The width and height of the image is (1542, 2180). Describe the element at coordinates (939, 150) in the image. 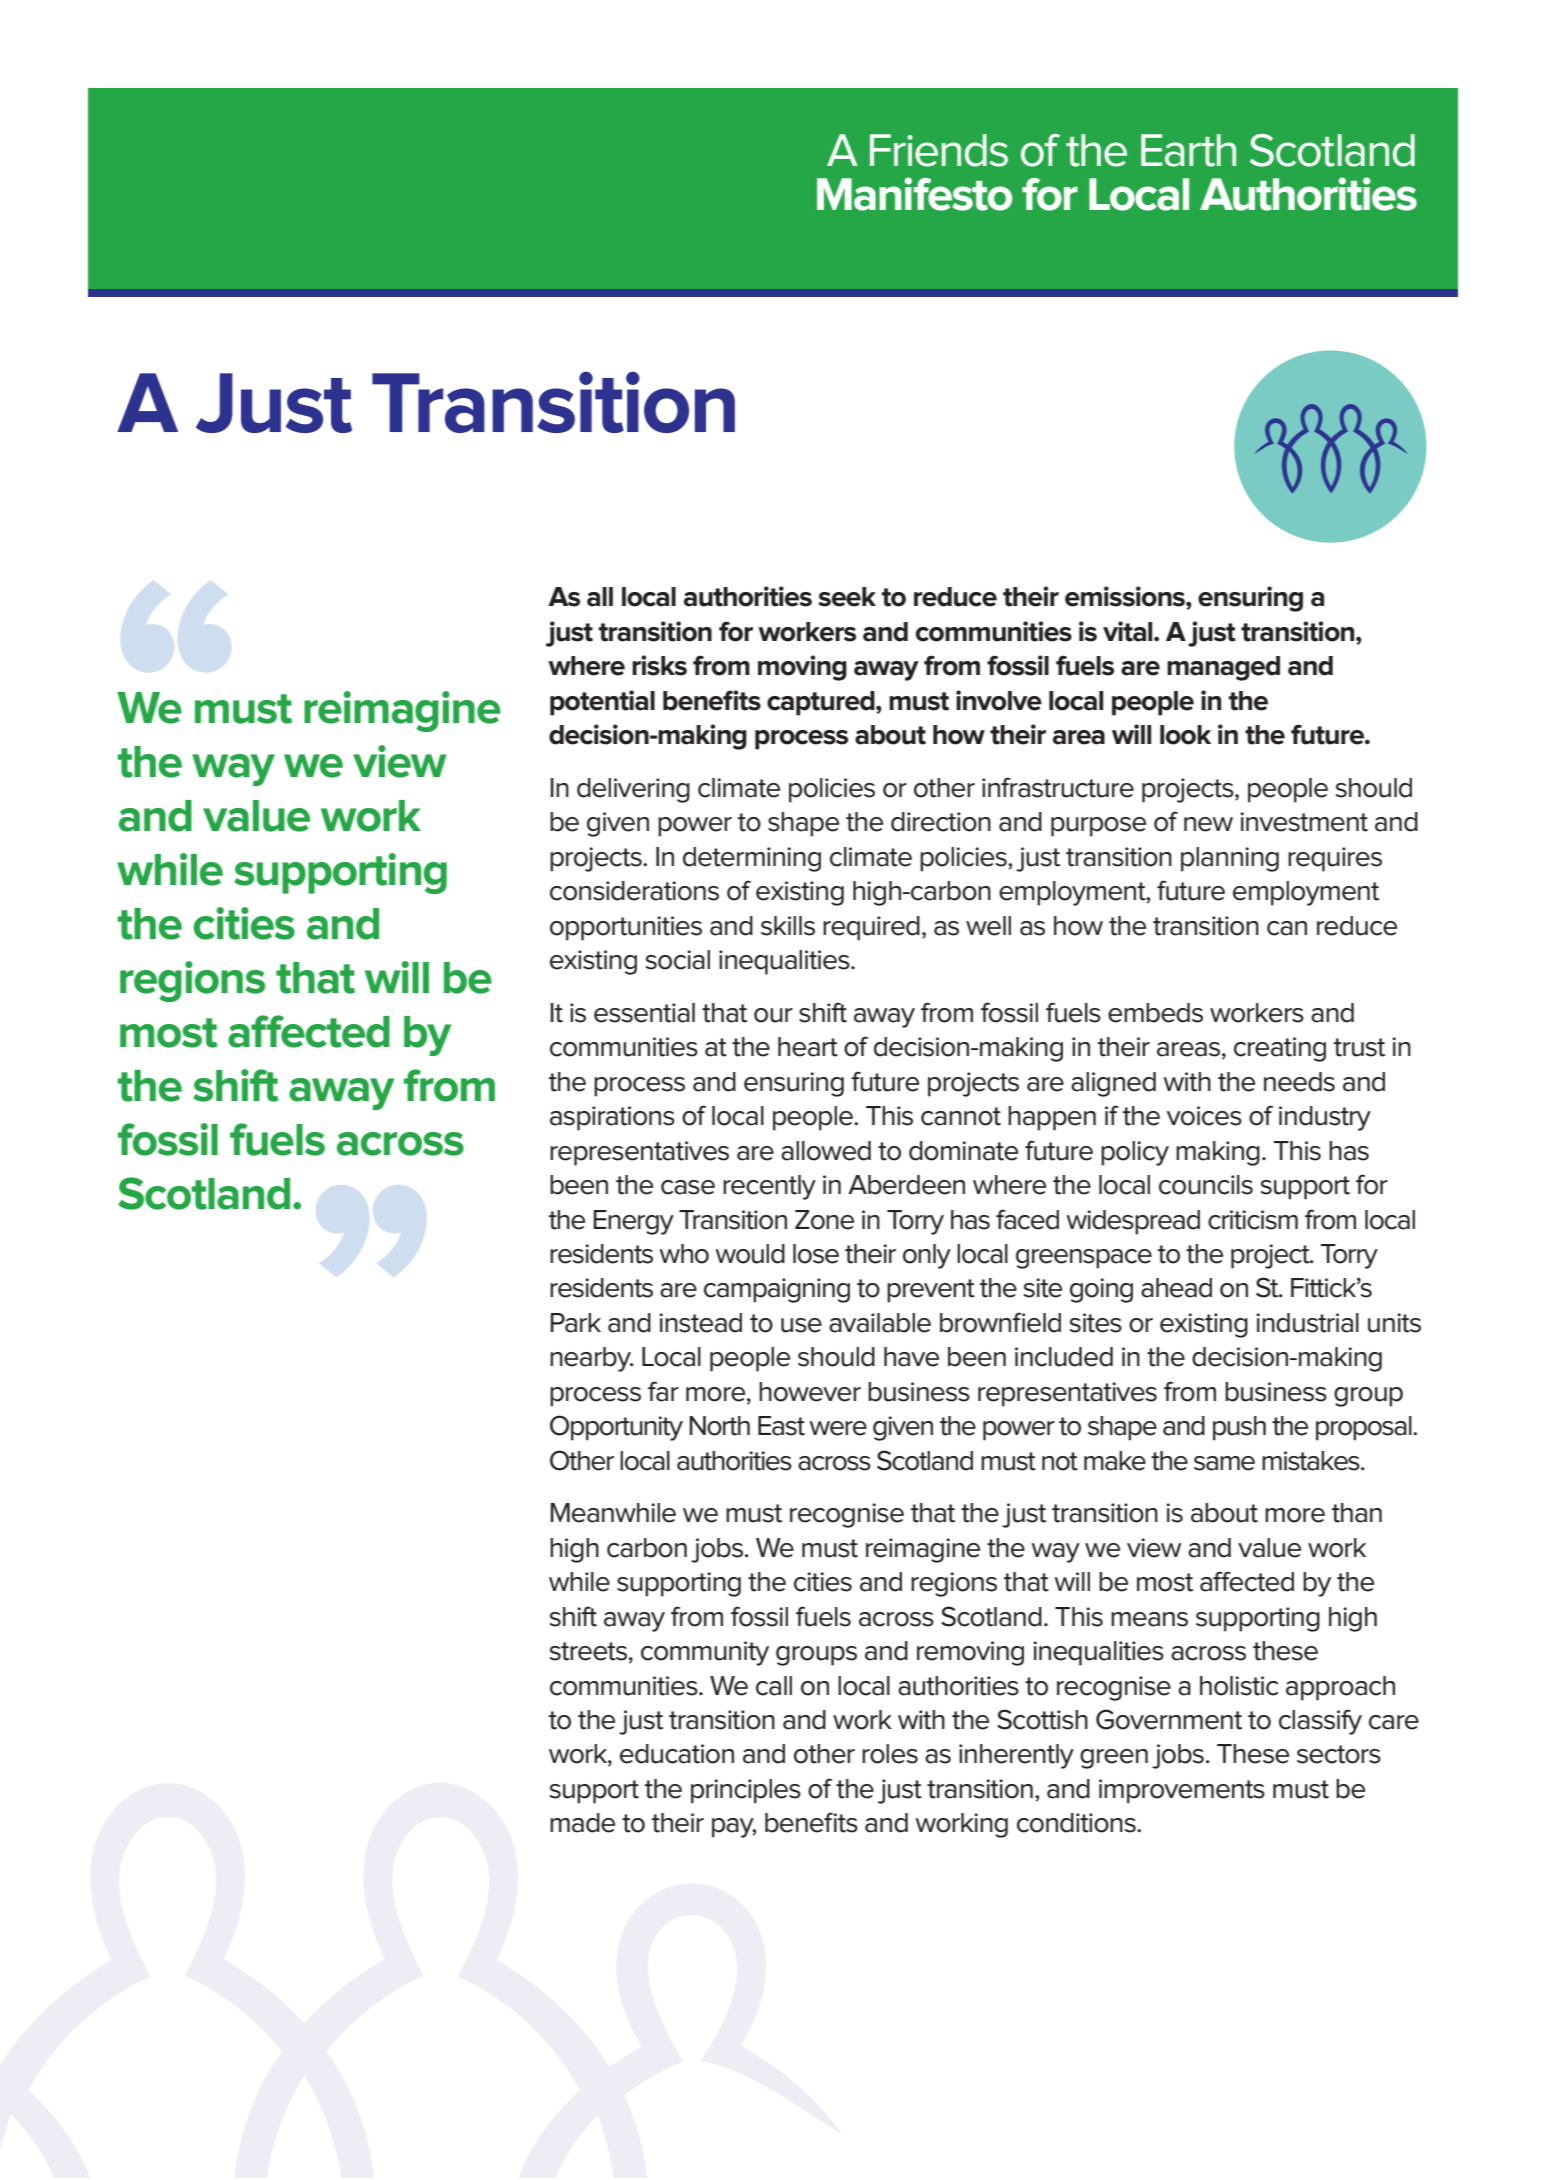

I see `Friends` at that location.
